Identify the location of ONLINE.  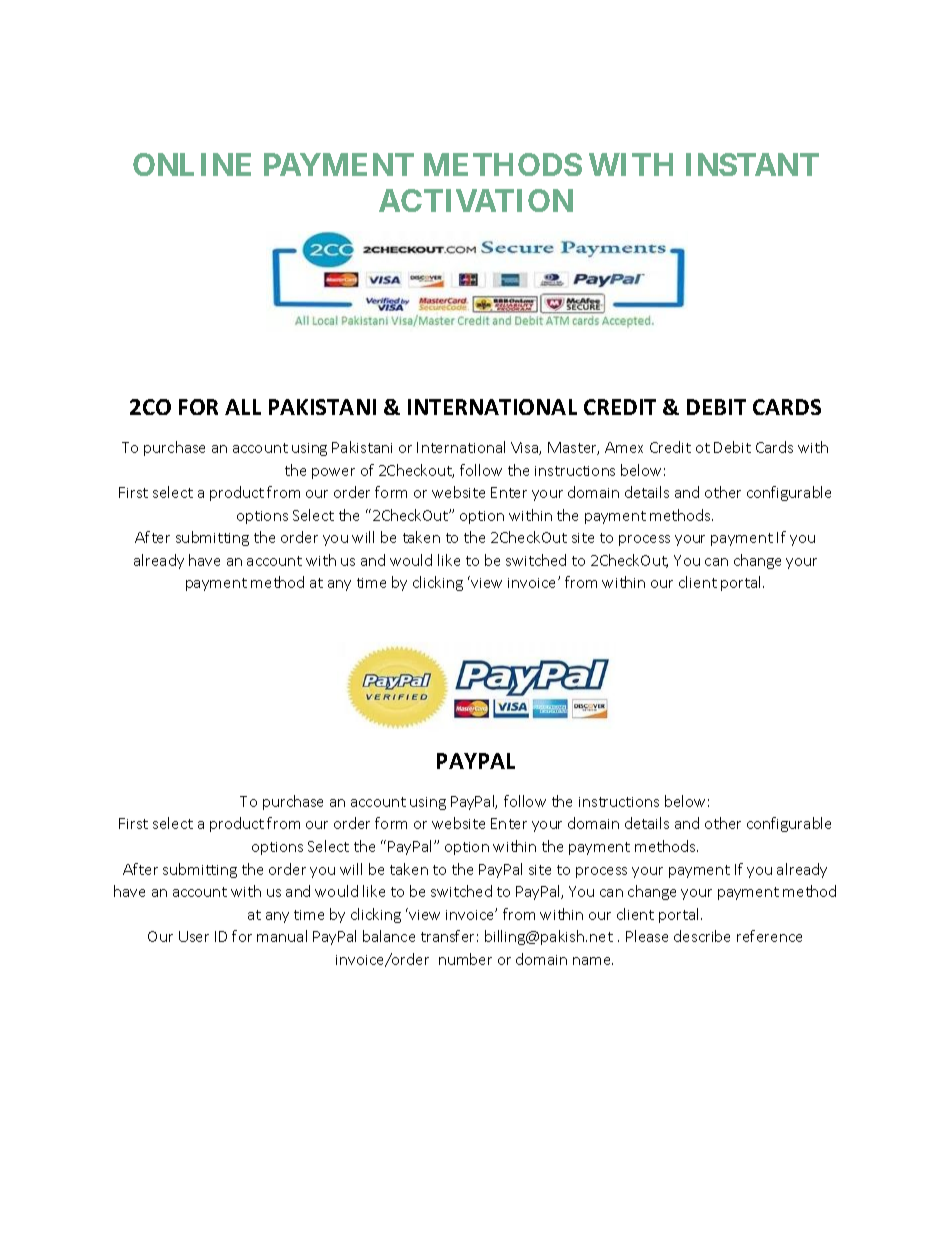
(192, 164).
